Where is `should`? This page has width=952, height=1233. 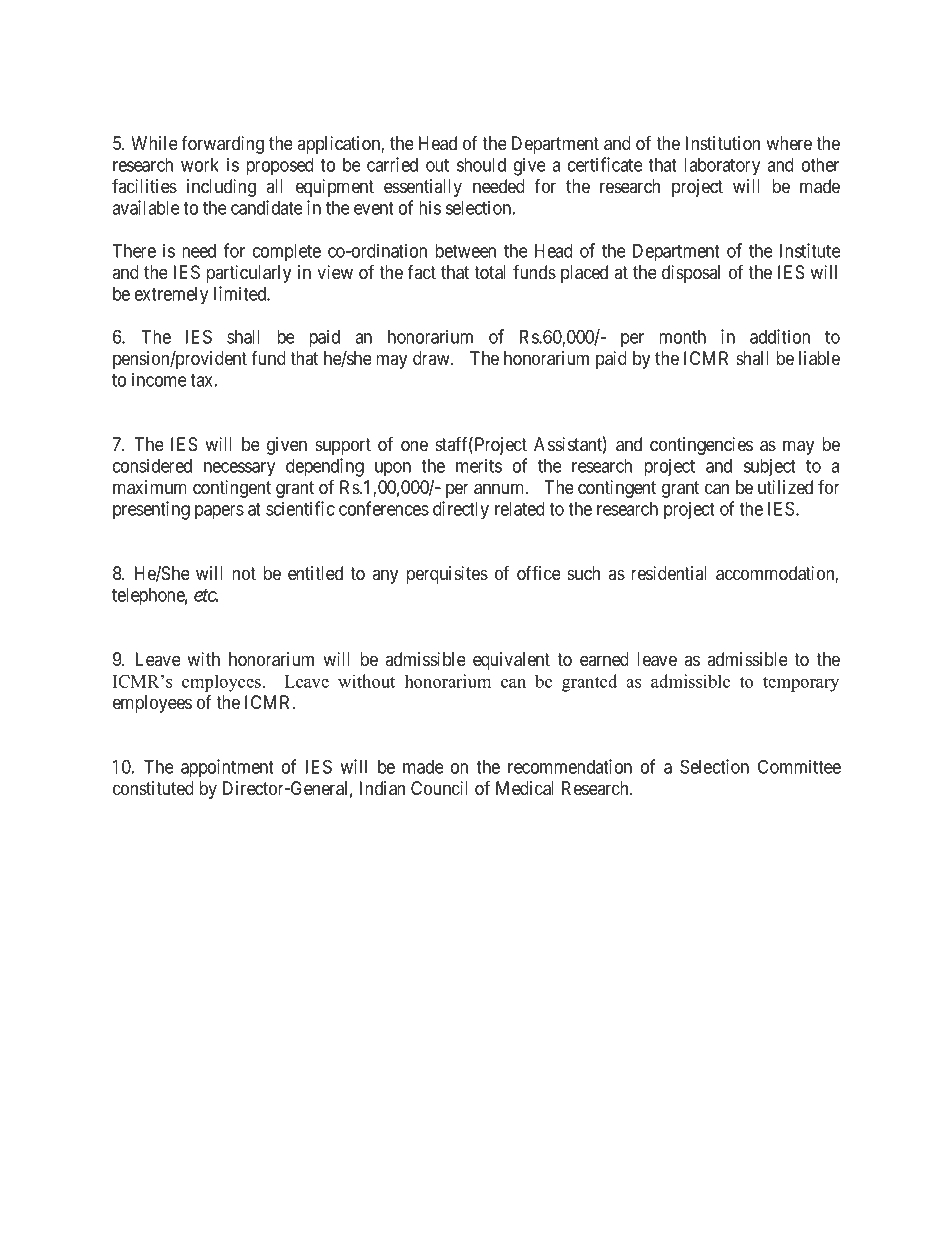 should is located at coordinates (481, 165).
